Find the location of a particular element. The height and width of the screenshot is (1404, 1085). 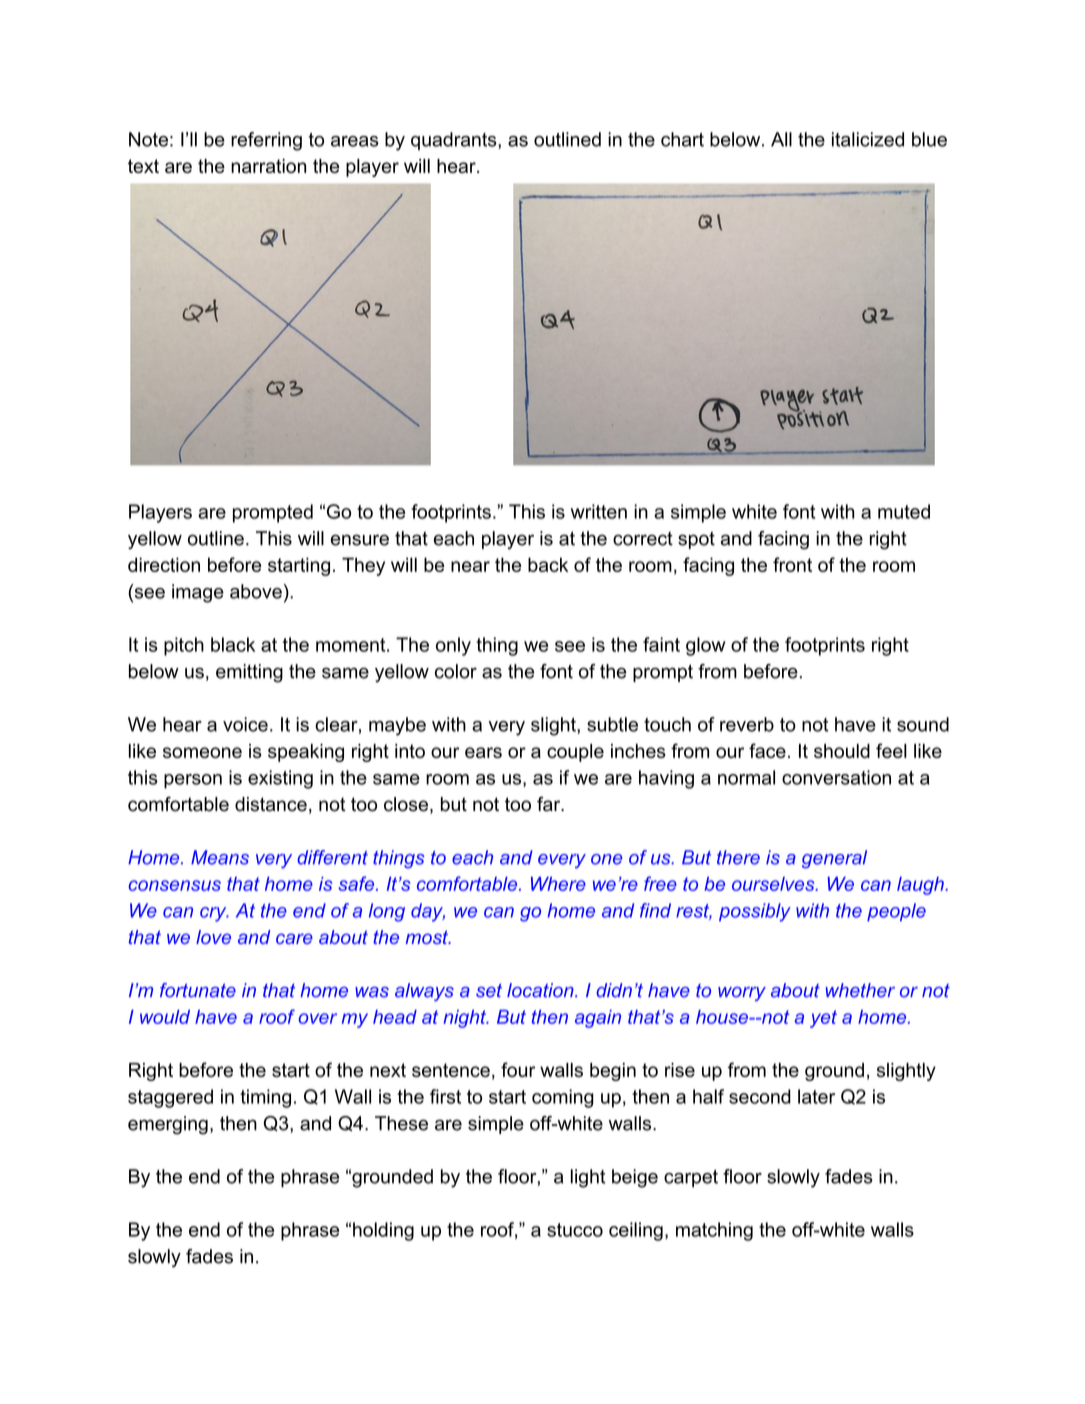

direction is located at coordinates (164, 564).
